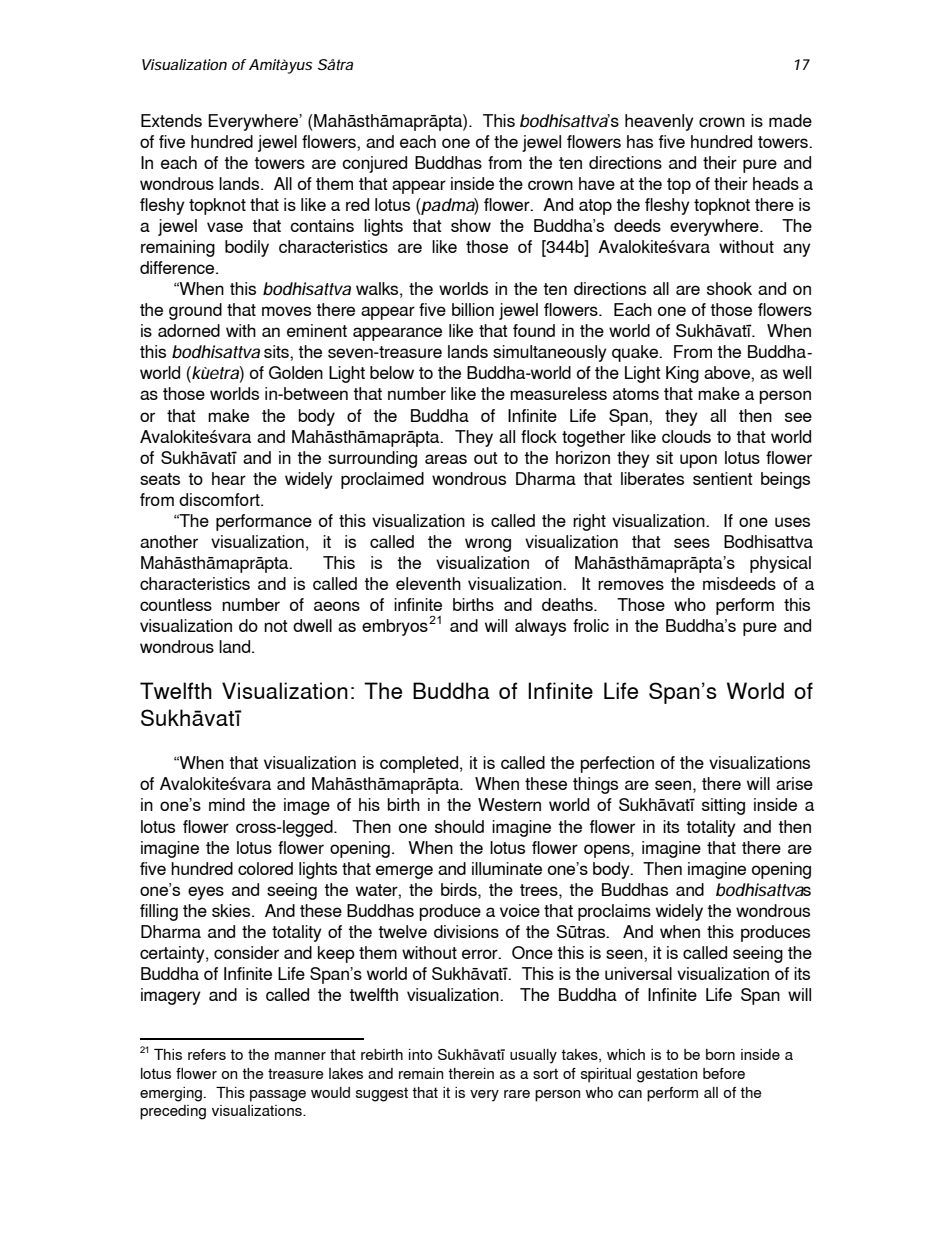  I want to click on passage, so click(278, 1096).
